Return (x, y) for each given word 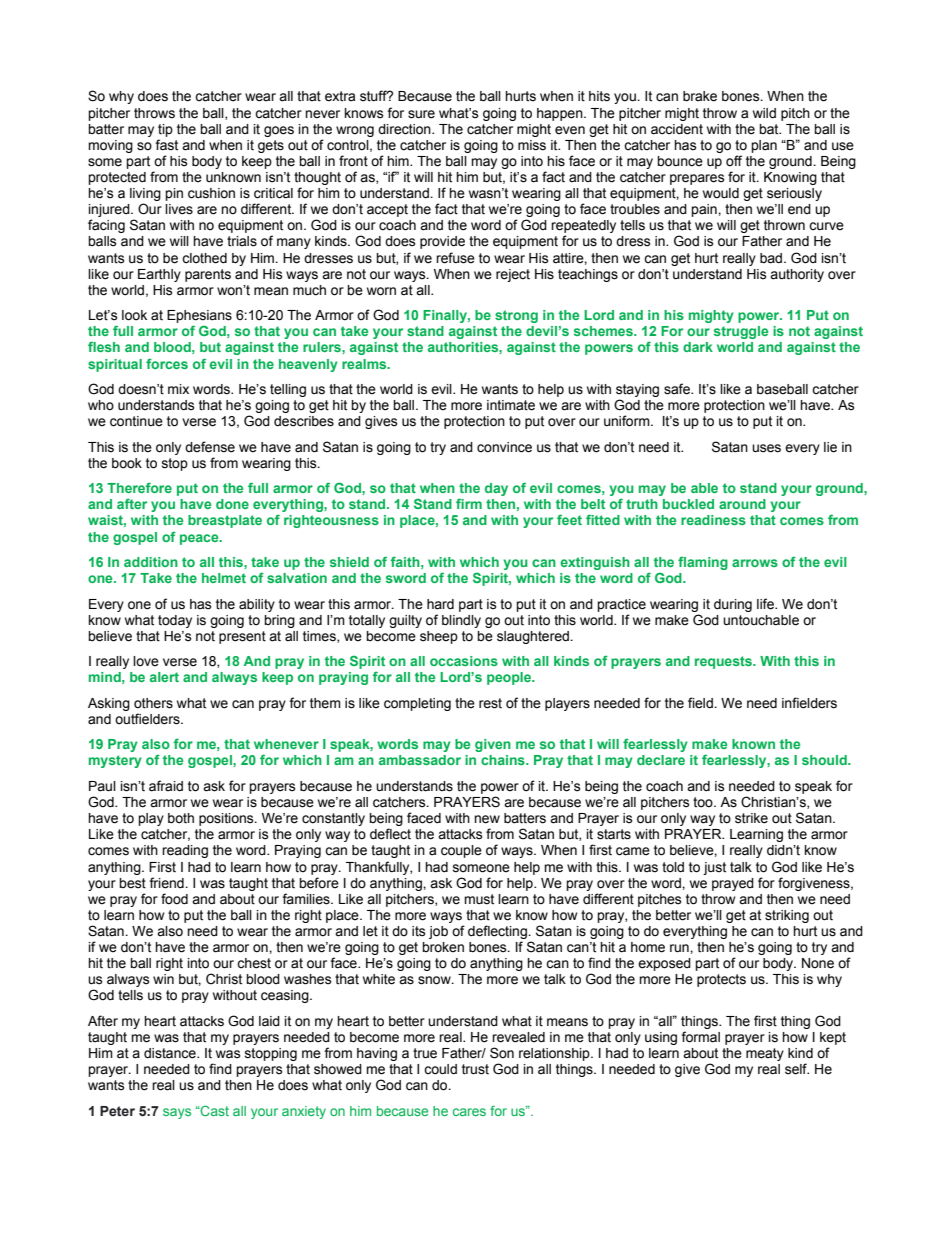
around (742, 504)
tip (165, 130)
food (174, 899)
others (153, 703)
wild (764, 113)
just (714, 868)
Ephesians (199, 316)
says (177, 1113)
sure (421, 114)
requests (724, 662)
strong (516, 316)
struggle (741, 332)
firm (469, 503)
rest (490, 703)
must (479, 899)
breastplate (225, 521)
